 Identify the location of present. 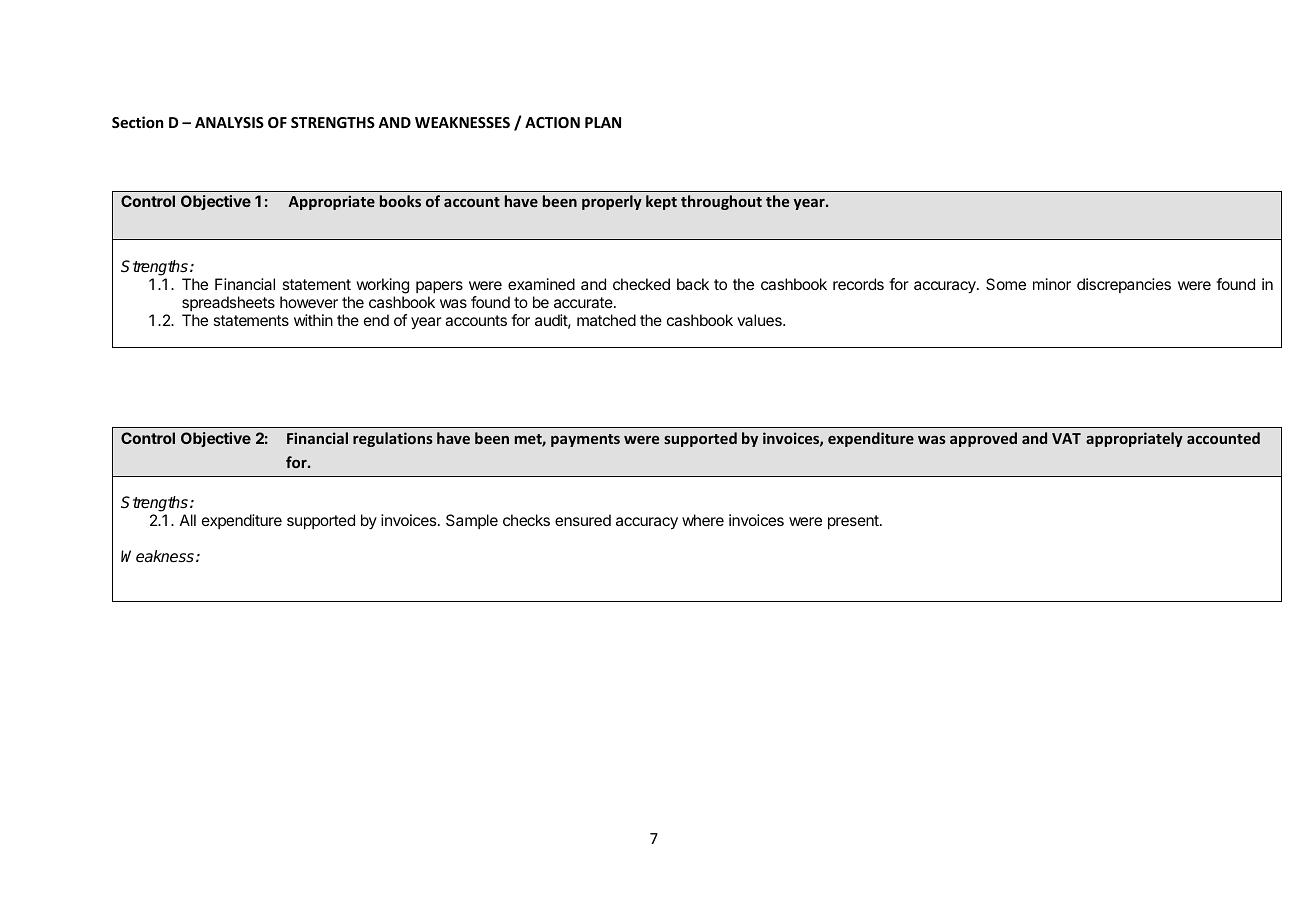
(854, 522).
